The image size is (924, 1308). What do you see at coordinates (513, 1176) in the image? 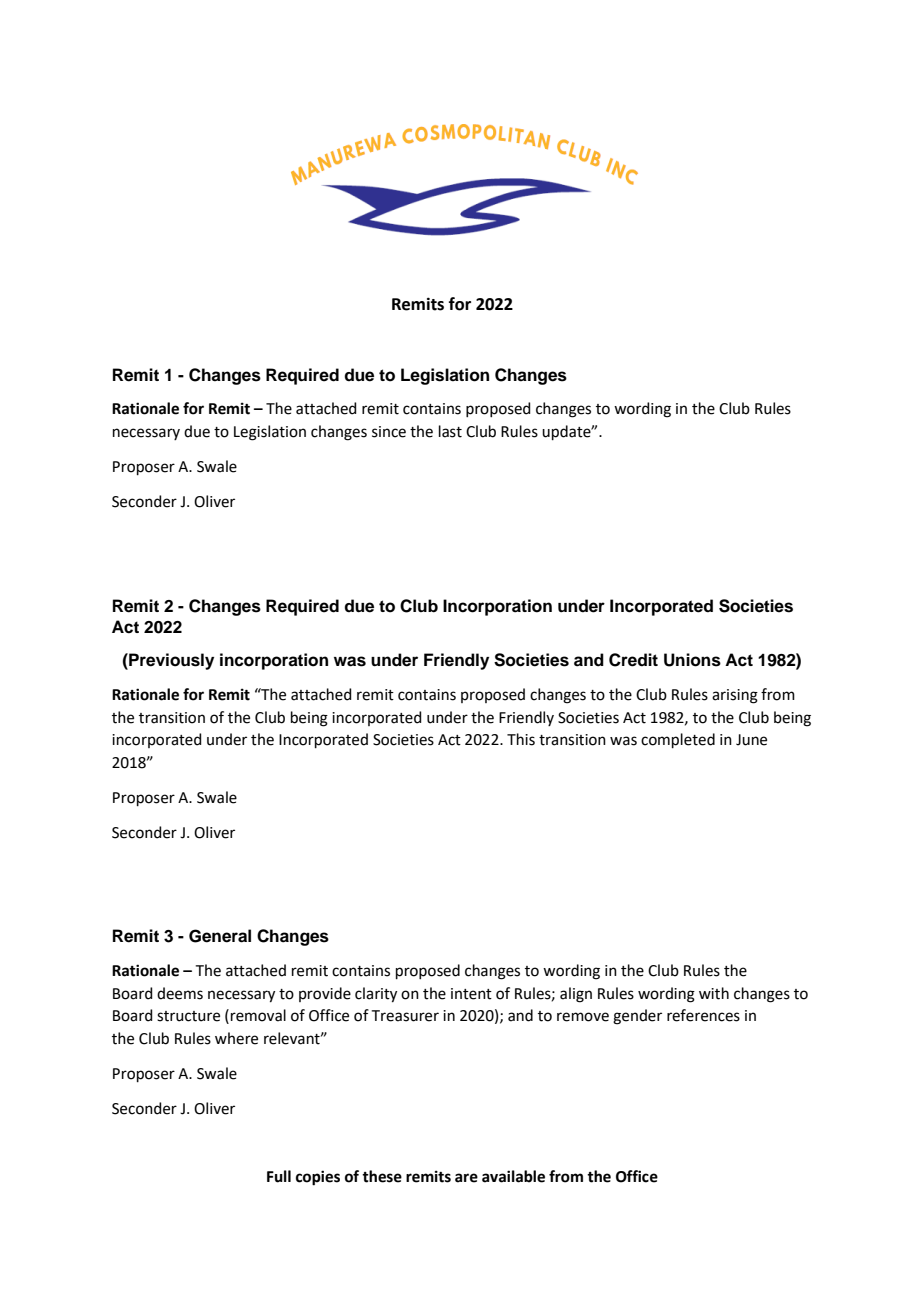
I see `available` at bounding box center [513, 1176].
